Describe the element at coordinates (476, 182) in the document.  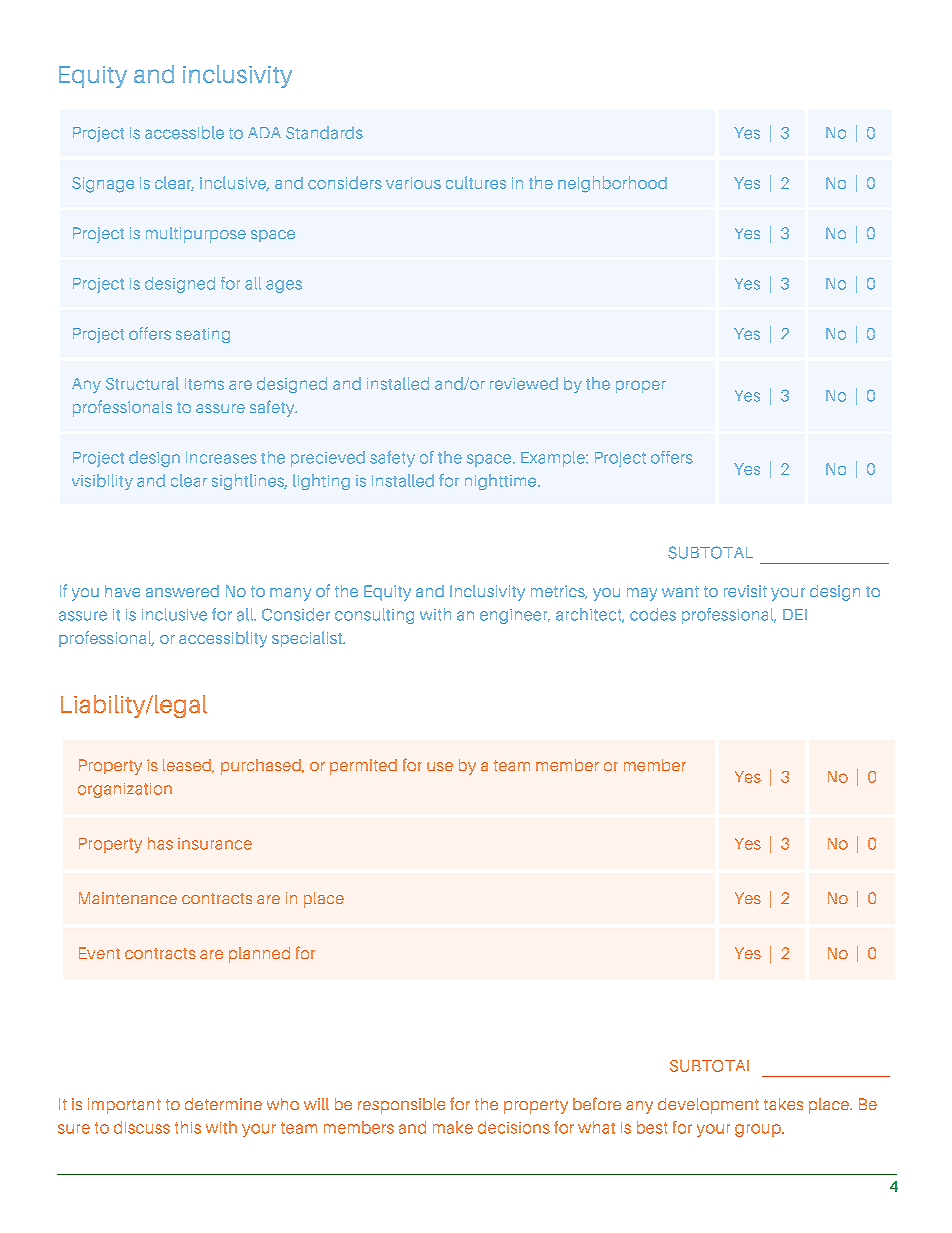
I see `cultures` at that location.
